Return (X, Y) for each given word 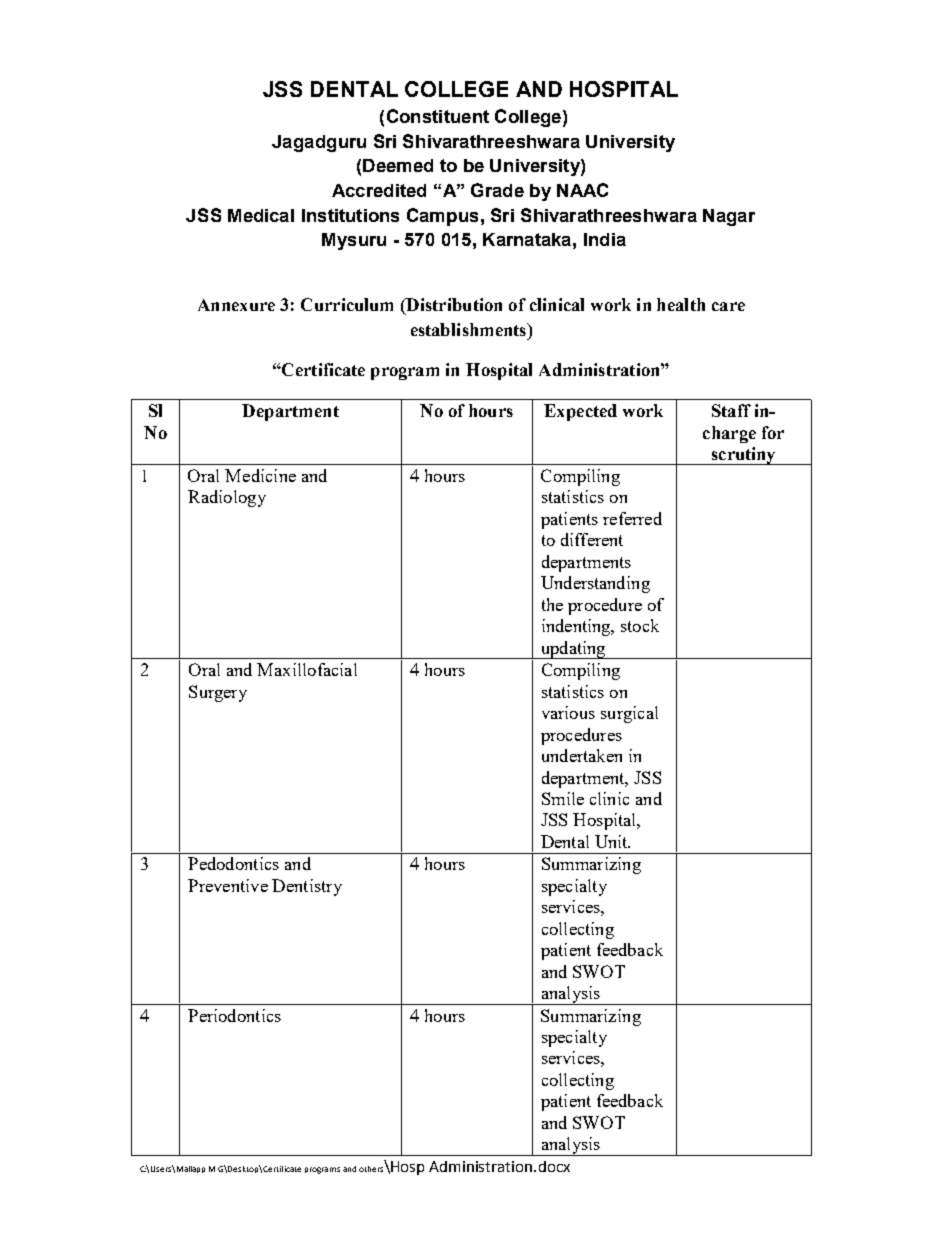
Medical (261, 215)
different (592, 539)
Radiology (227, 498)
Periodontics (234, 1015)
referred (632, 518)
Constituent (438, 116)
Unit (612, 841)
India (605, 239)
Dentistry (307, 887)
